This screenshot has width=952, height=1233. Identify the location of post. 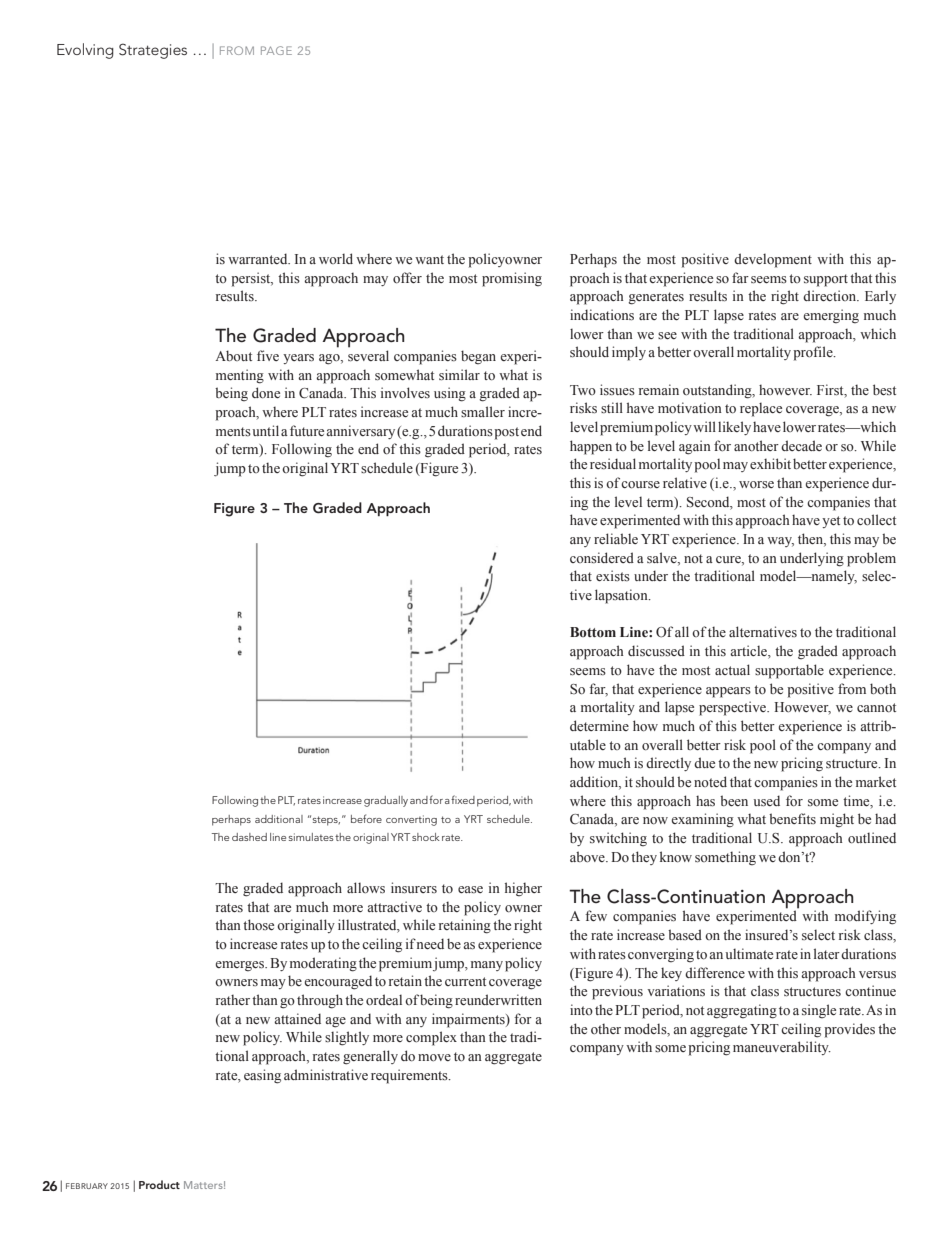
(506, 433).
